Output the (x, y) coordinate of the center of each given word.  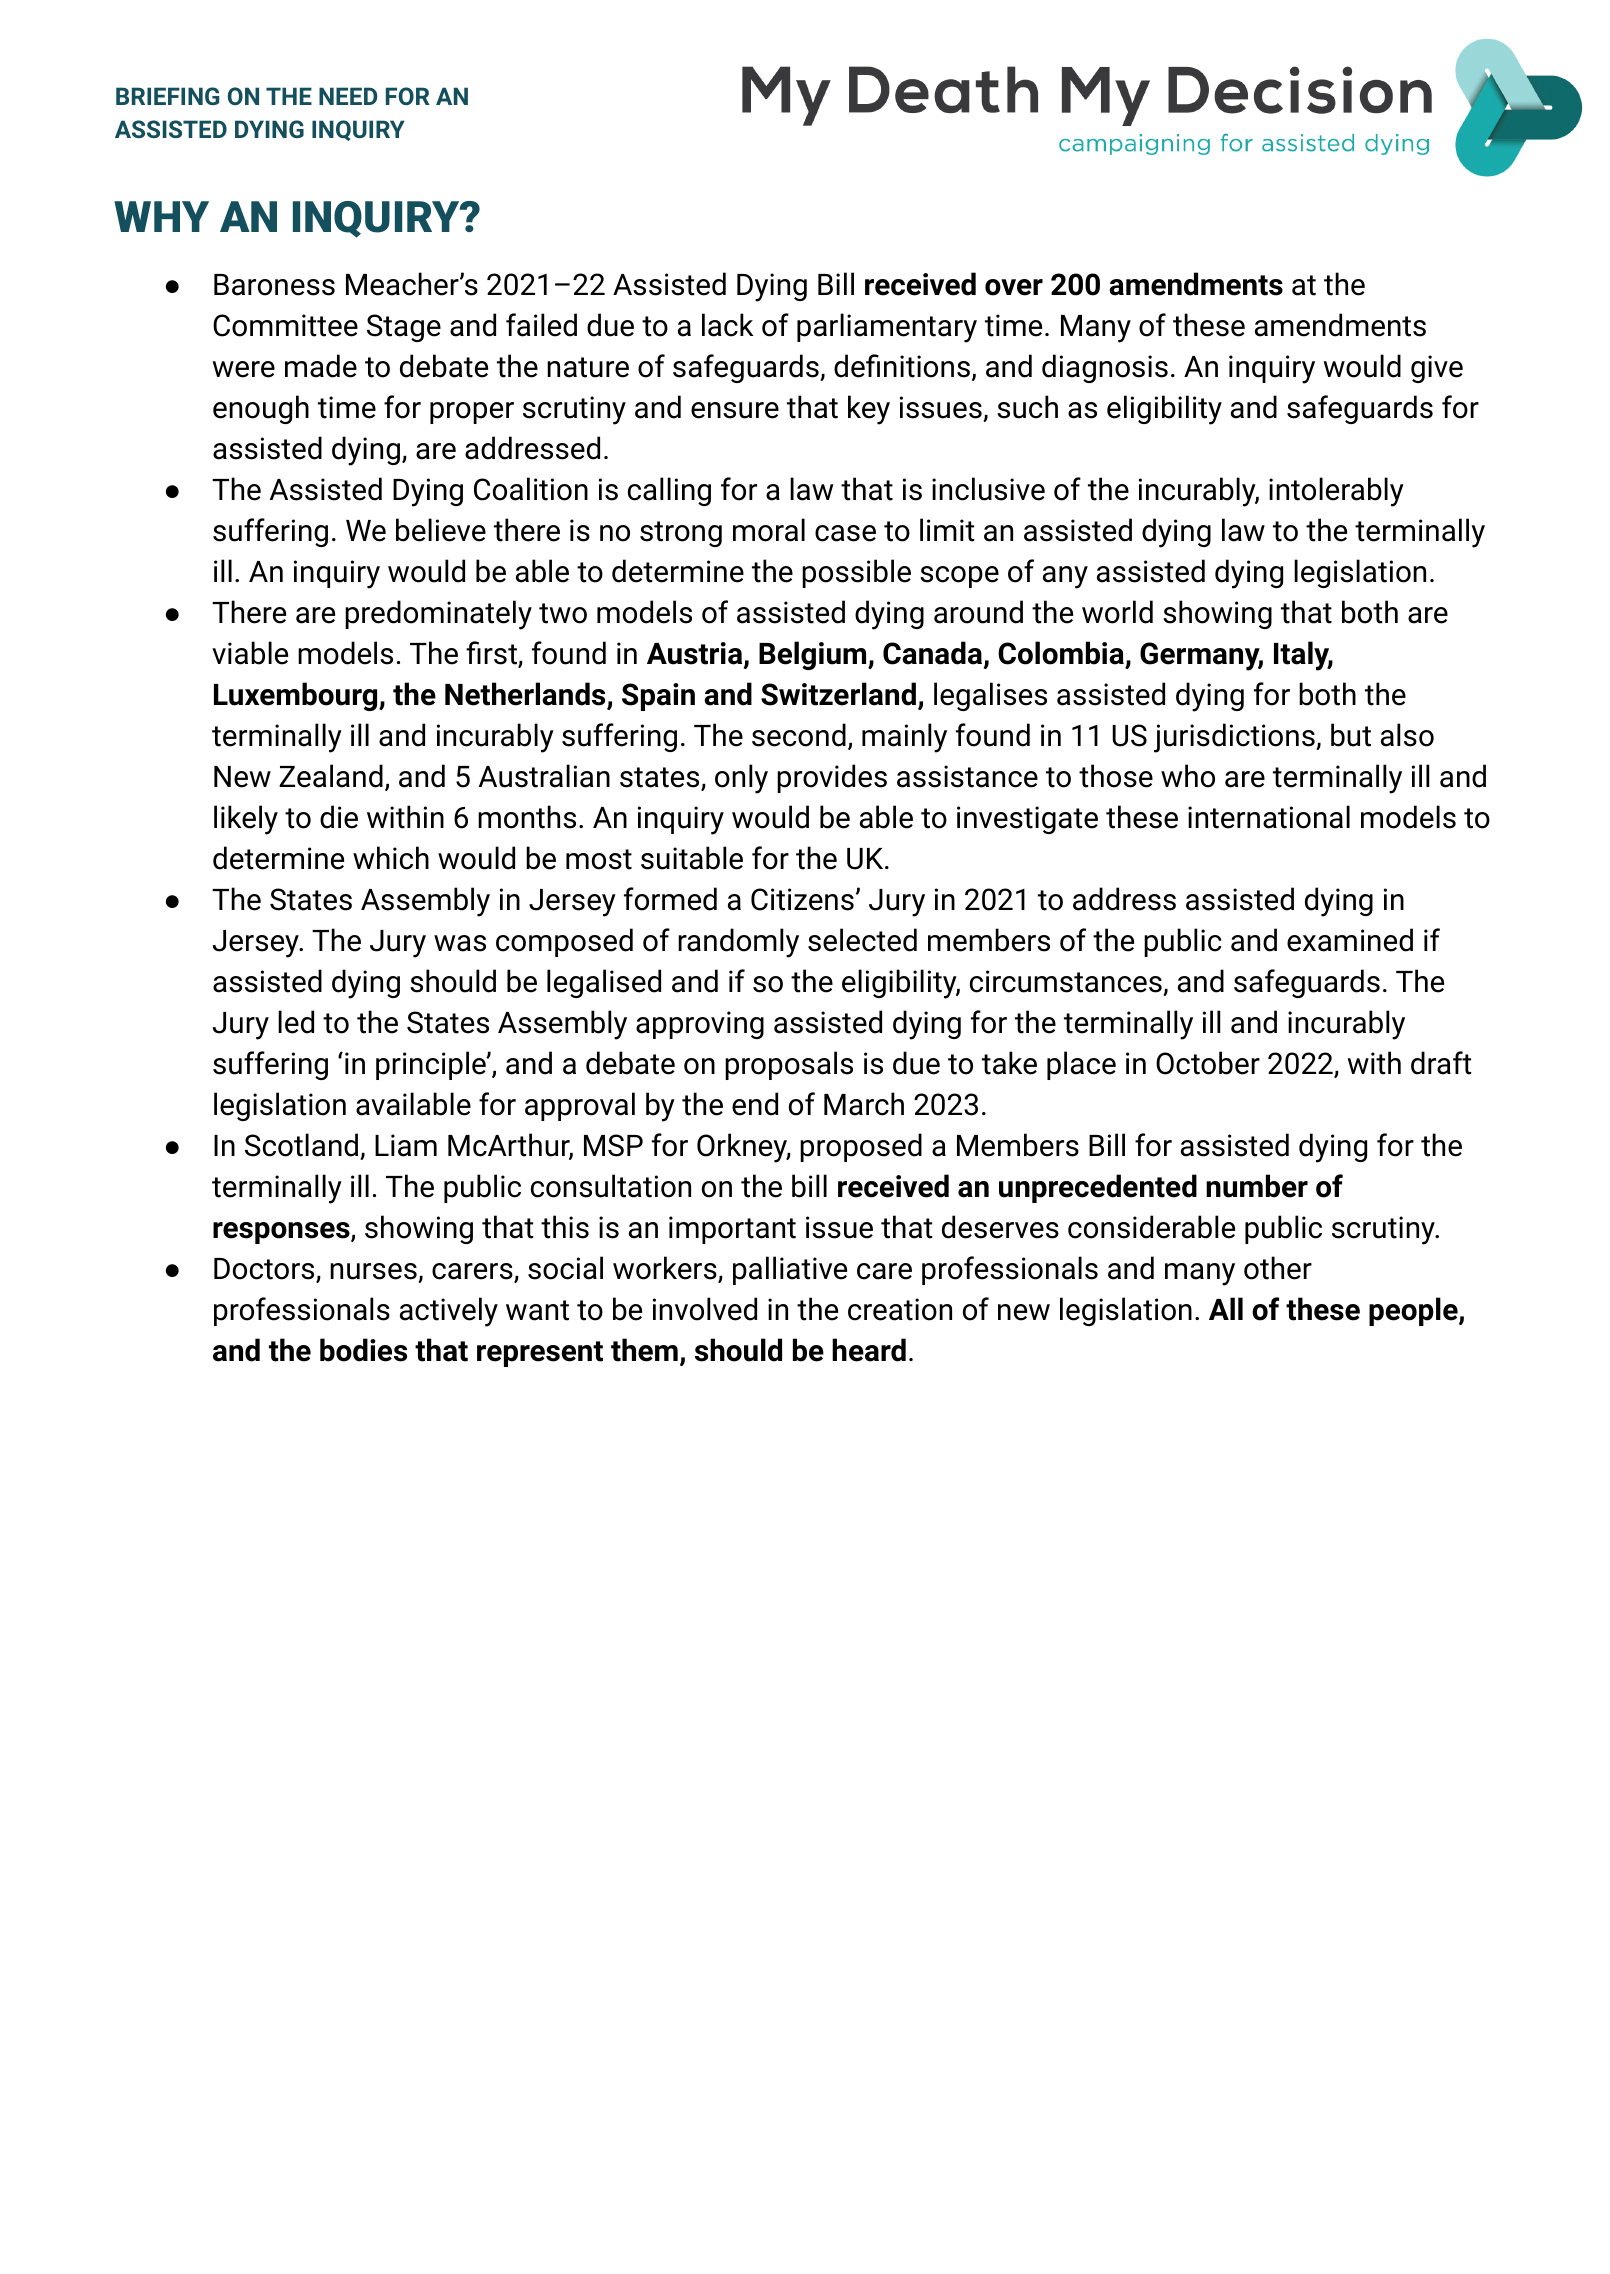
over (1014, 287)
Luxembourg (297, 696)
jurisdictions (1235, 738)
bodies (363, 1350)
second (799, 735)
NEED (348, 96)
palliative (790, 1270)
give (1437, 369)
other (1278, 1268)
